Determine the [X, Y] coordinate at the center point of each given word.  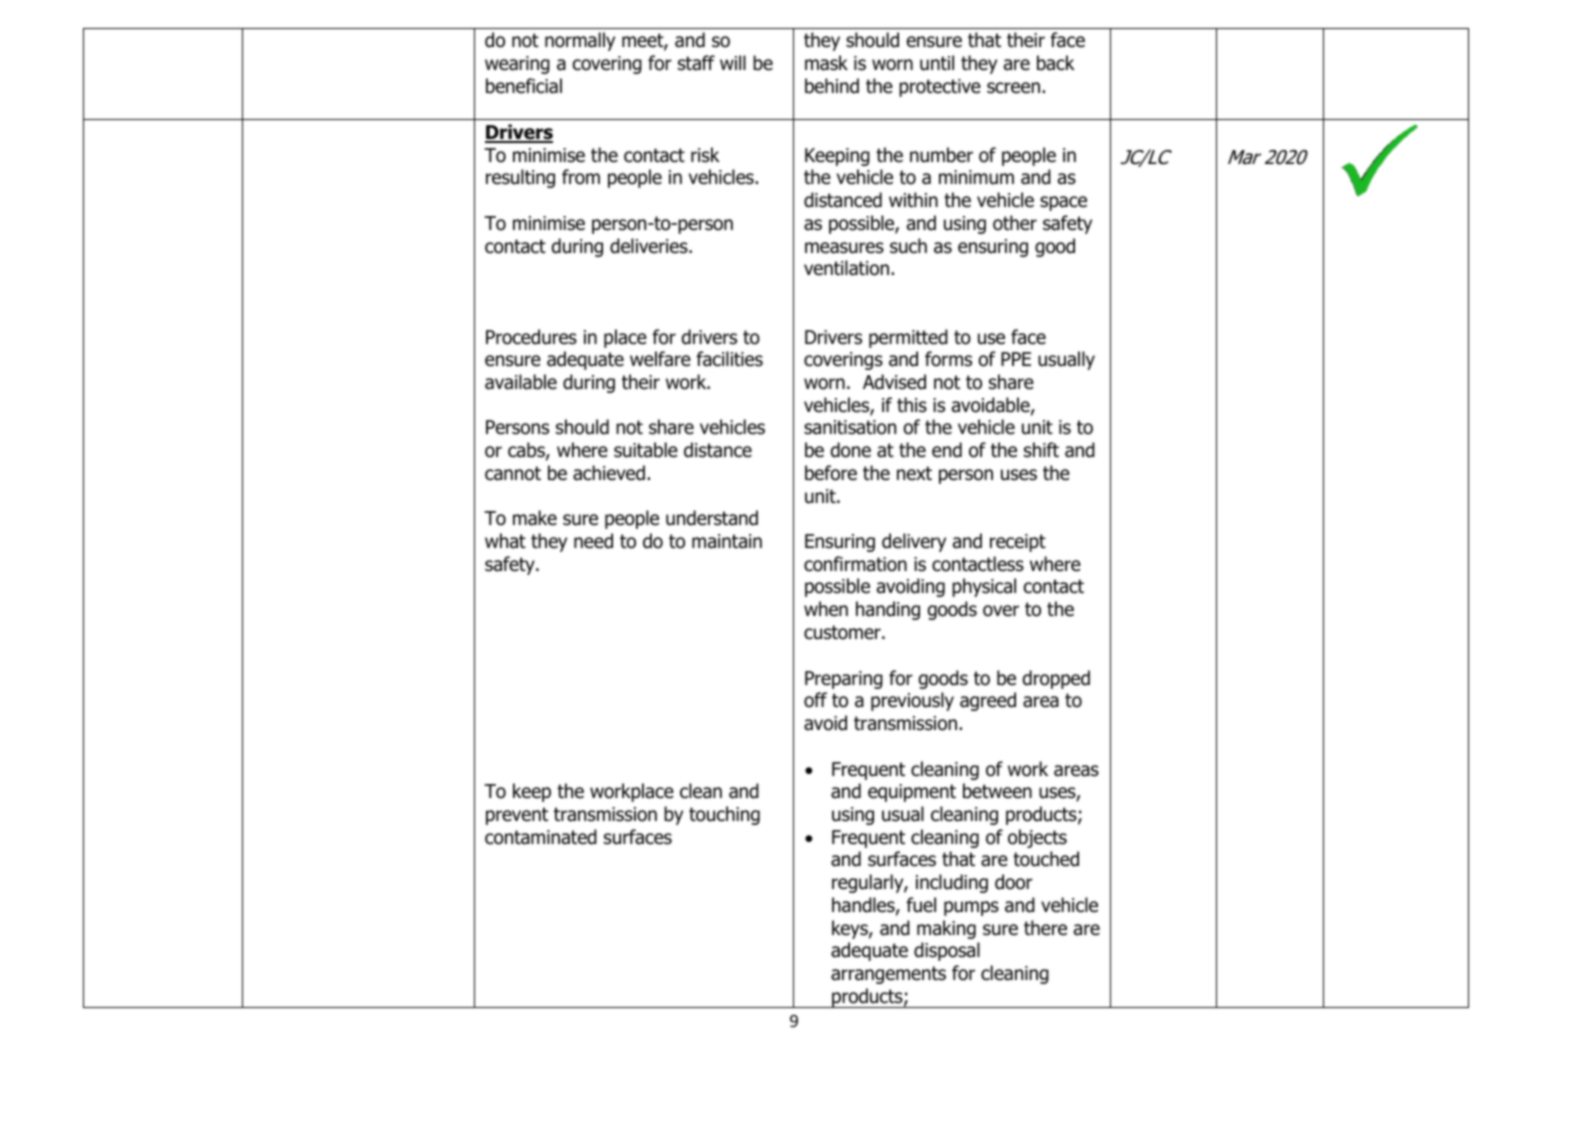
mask [826, 63]
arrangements [888, 975]
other [1015, 223]
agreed [988, 701]
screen [1013, 88]
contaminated [541, 837]
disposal [947, 951]
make [535, 518]
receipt [1018, 543]
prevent [517, 816]
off [815, 700]
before [831, 473]
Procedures [531, 337]
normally [580, 41]
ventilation [846, 268]
